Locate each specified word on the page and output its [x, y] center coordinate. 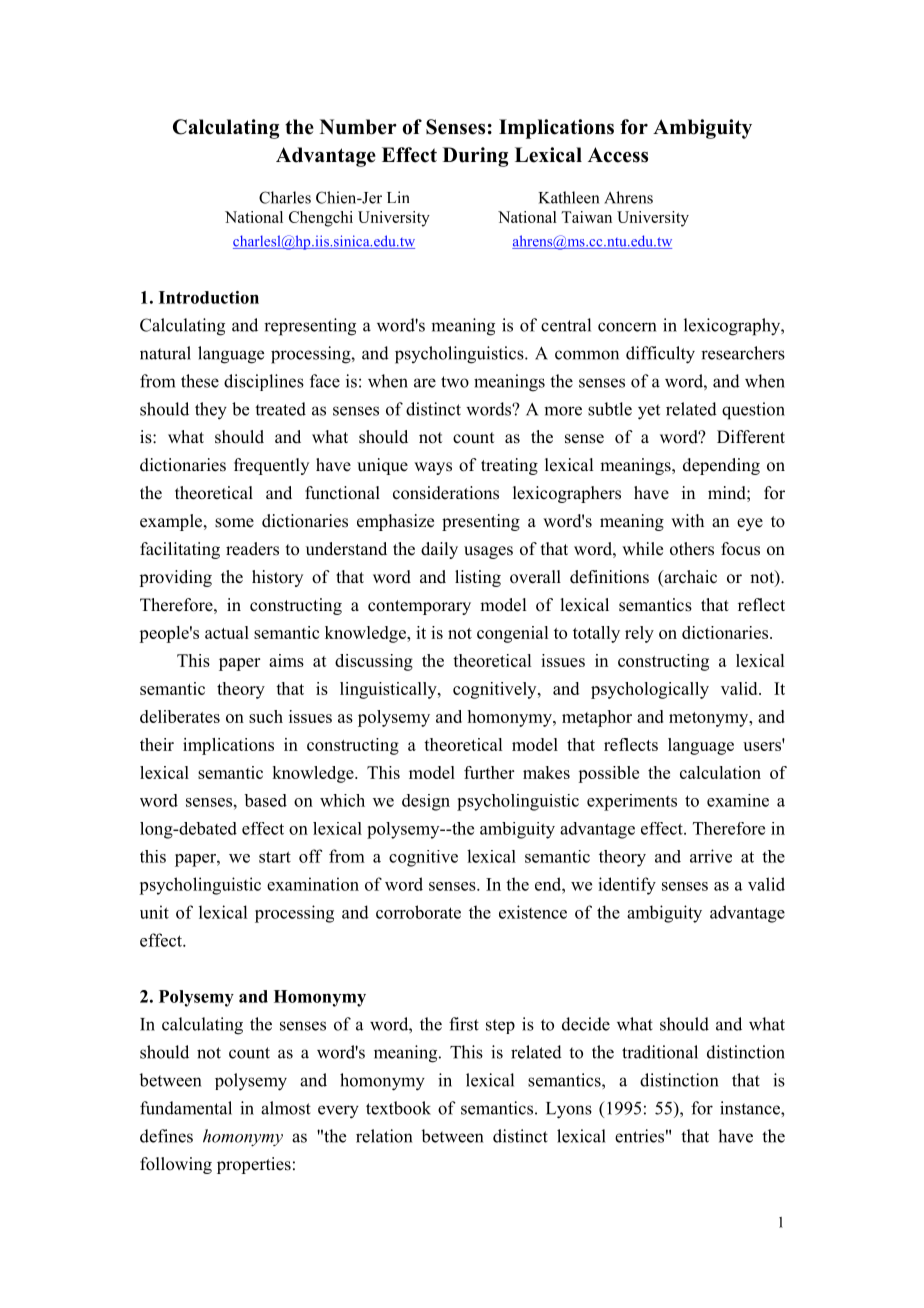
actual [227, 632]
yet [649, 412]
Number [358, 127]
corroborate [418, 912]
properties [254, 1165]
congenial [512, 634]
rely [639, 634]
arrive [711, 856]
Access [618, 155]
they [211, 411]
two [455, 382]
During [475, 157]
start [275, 857]
